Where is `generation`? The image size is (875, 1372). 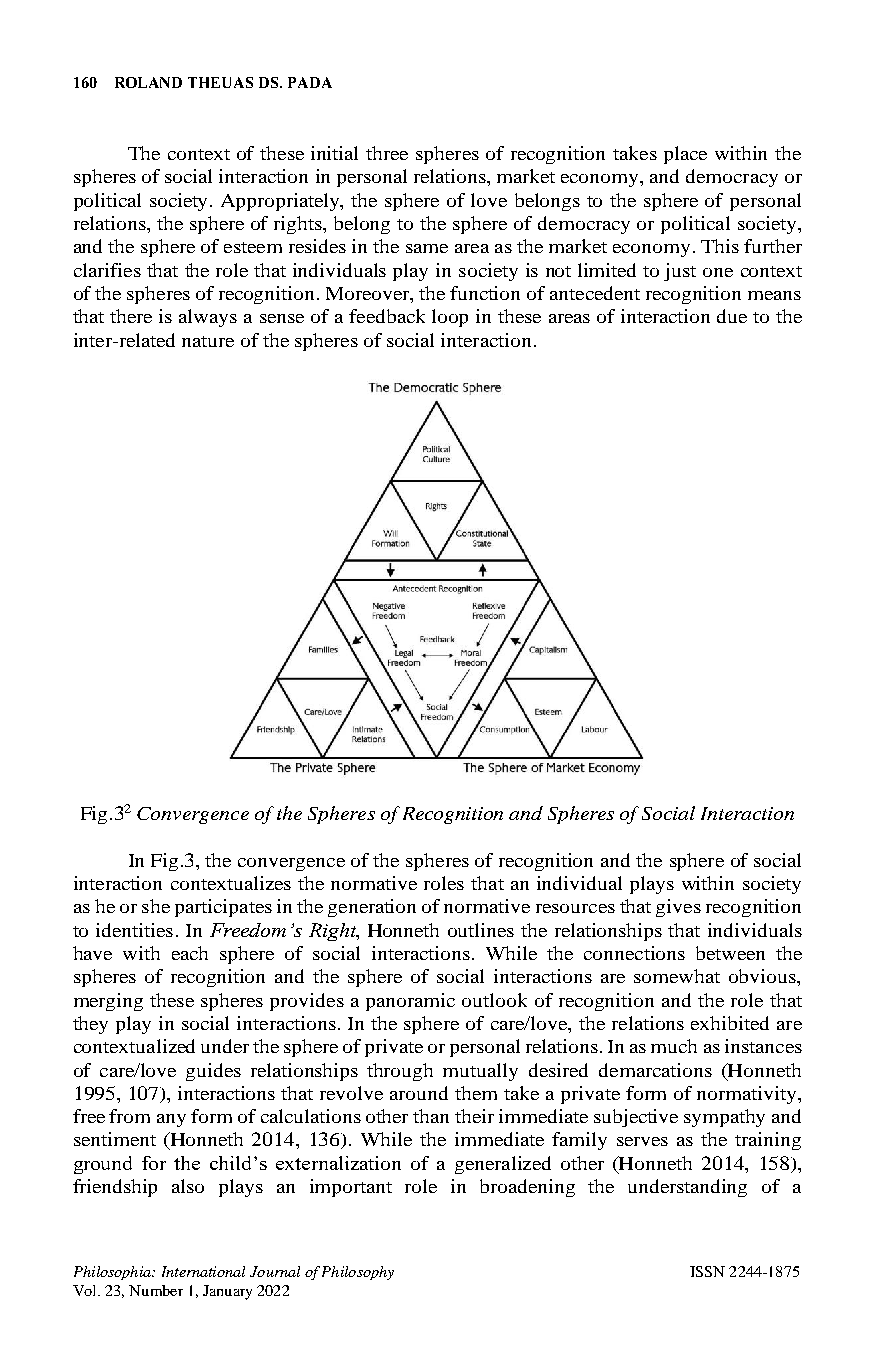
generation is located at coordinates (372, 908).
